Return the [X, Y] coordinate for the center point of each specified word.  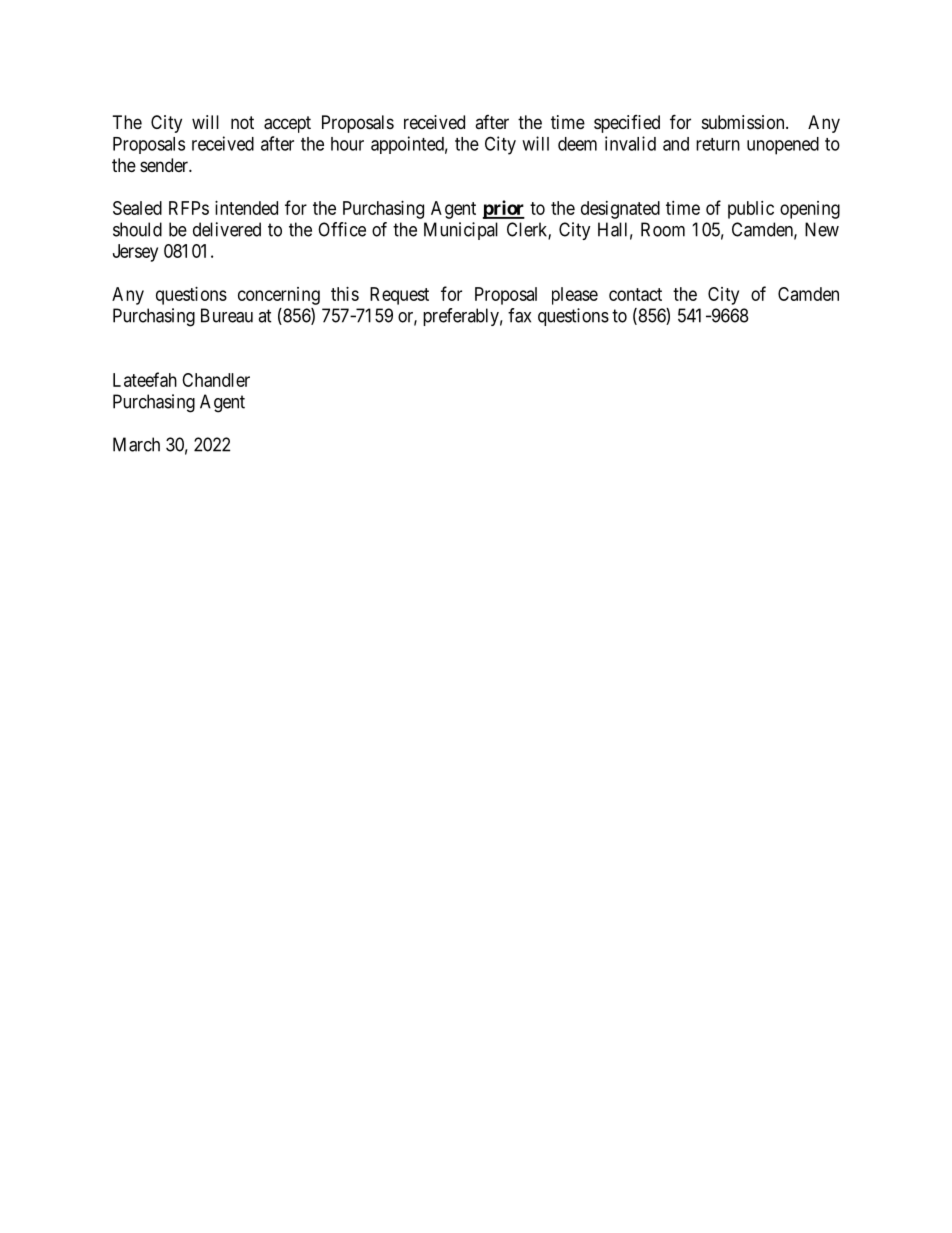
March [136, 444]
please [575, 296]
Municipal [461, 231]
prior [504, 209]
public [751, 210]
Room [663, 229]
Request [399, 296]
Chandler [216, 380]
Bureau [227, 315]
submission [744, 122]
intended [246, 208]
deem [577, 144]
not [242, 122]
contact [635, 294]
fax [519, 315]
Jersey [135, 253]
